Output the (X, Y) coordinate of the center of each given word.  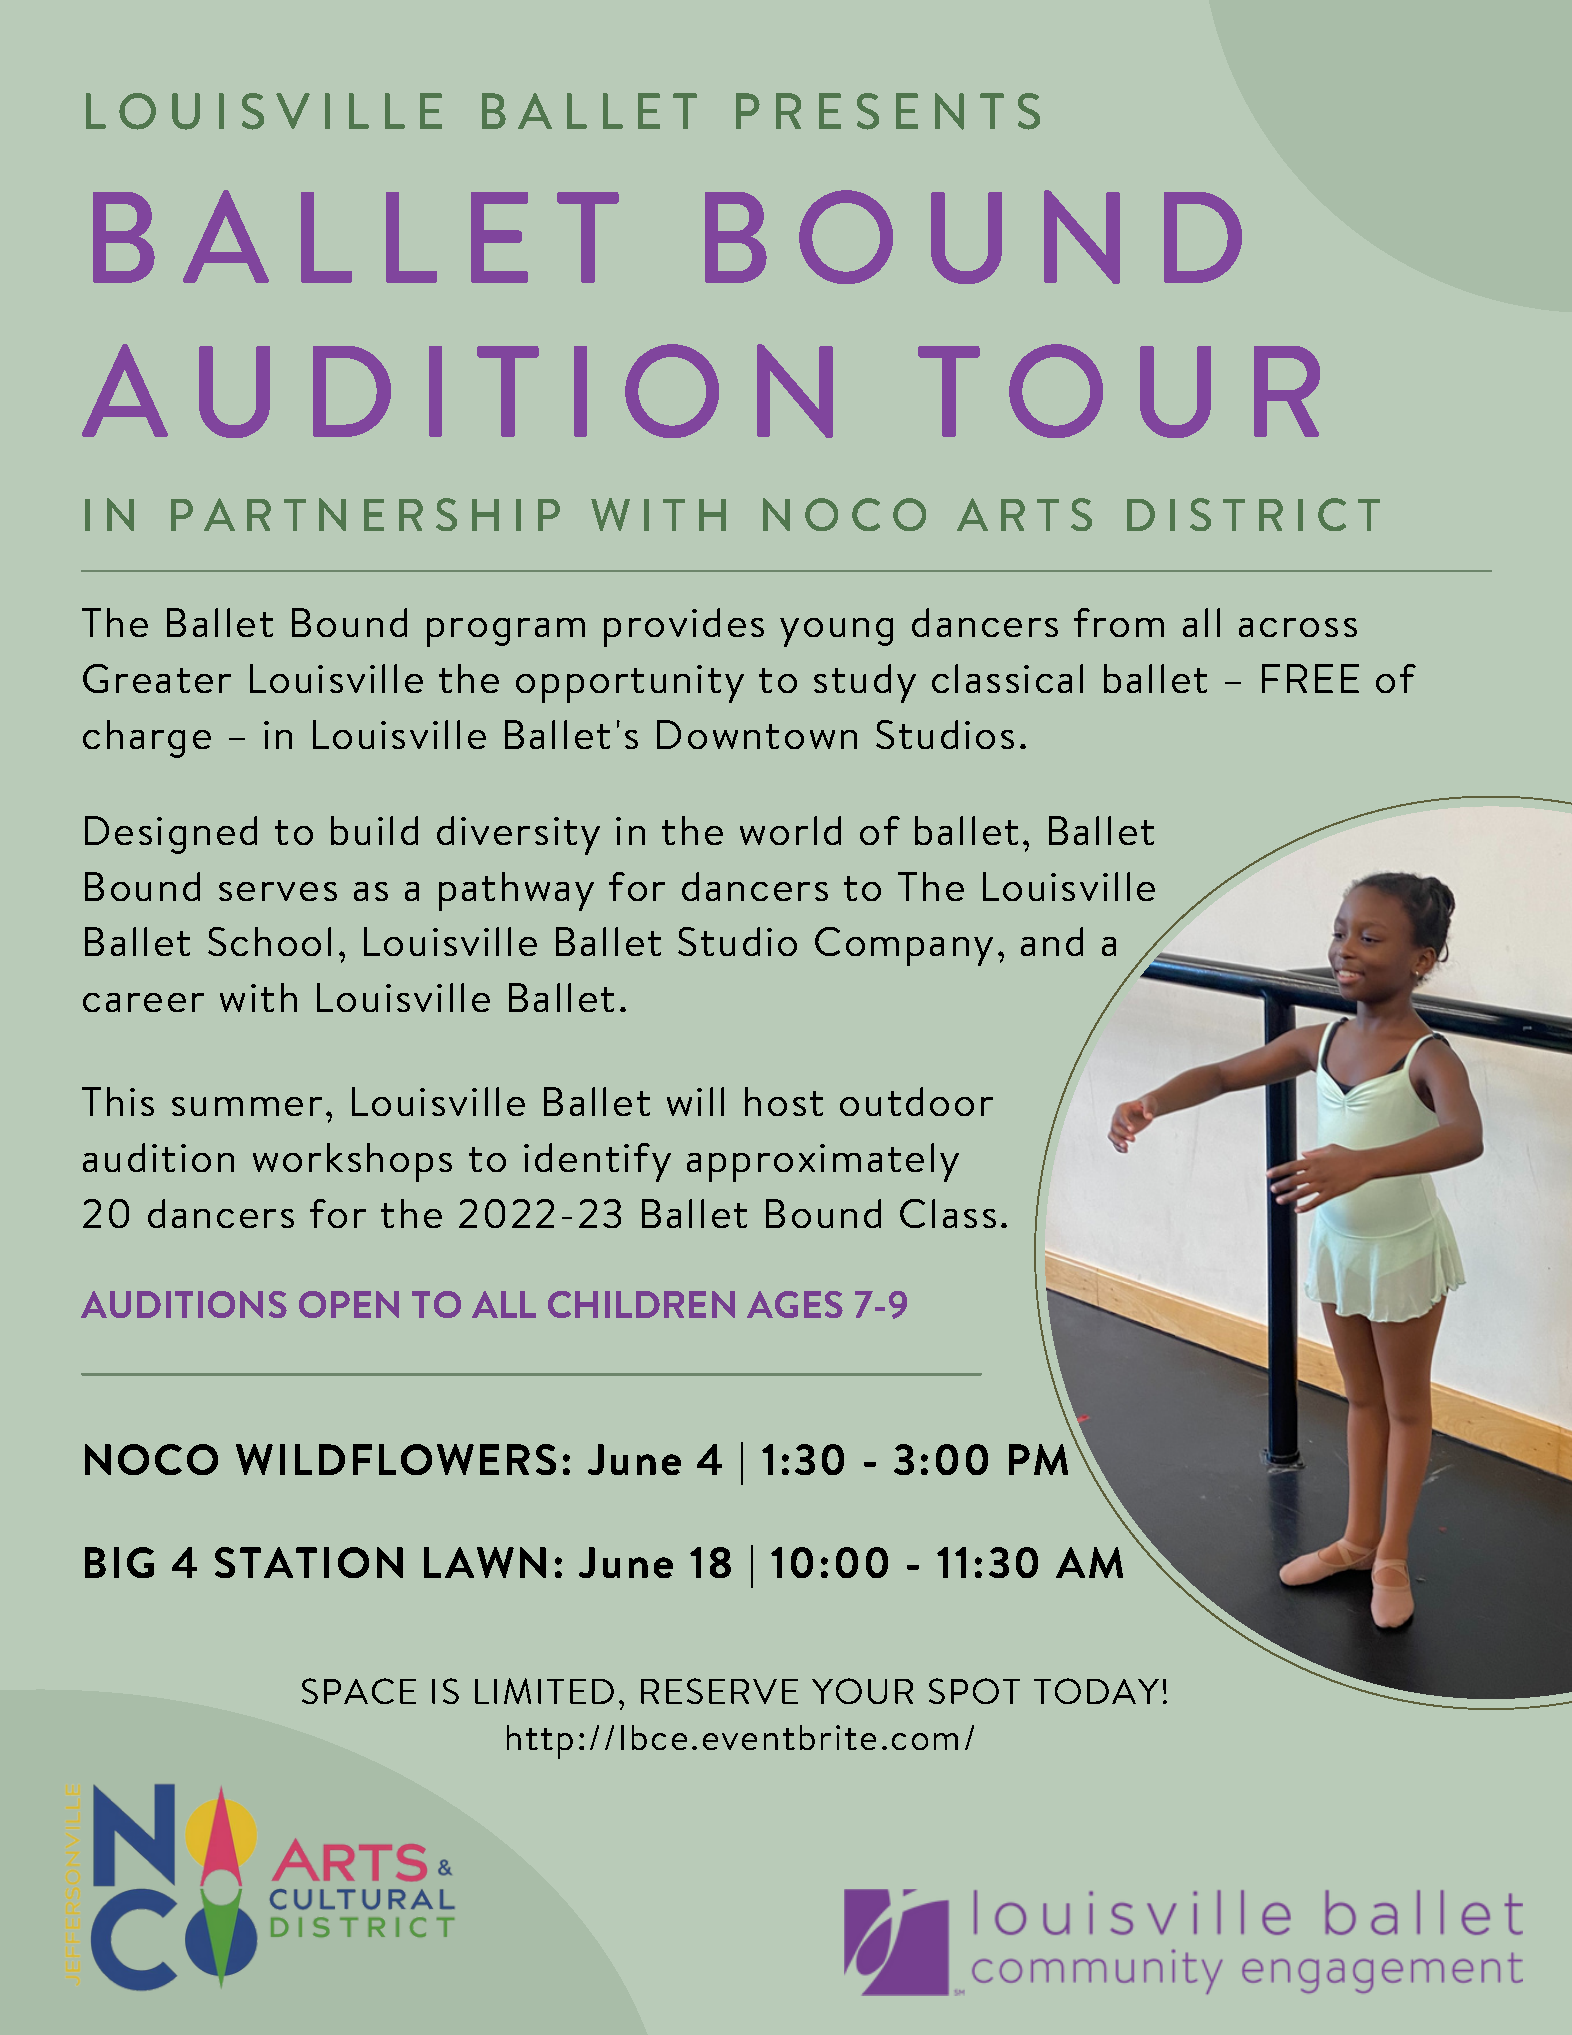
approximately (823, 1162)
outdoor (916, 1101)
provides (684, 627)
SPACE (359, 1691)
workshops (352, 1162)
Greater (157, 678)
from (1119, 622)
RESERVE (719, 1691)
